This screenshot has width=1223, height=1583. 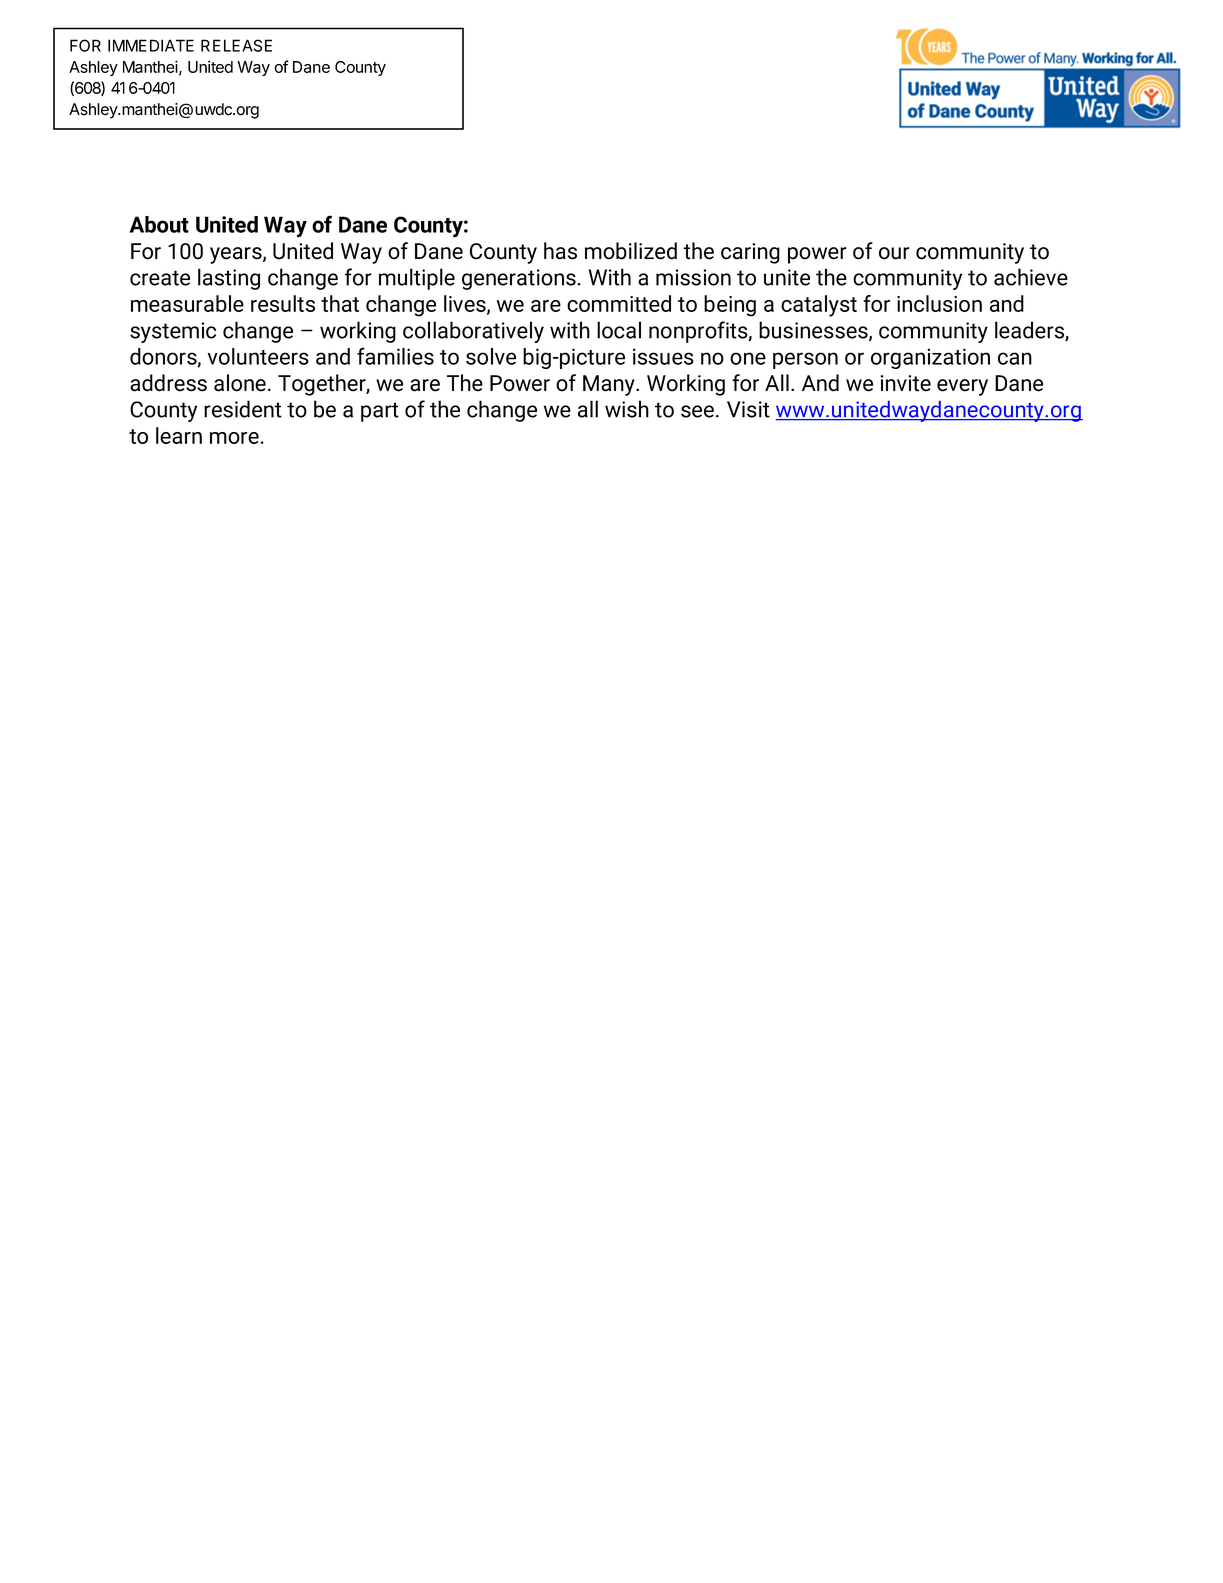 What do you see at coordinates (962, 387) in the screenshot?
I see `every` at bounding box center [962, 387].
